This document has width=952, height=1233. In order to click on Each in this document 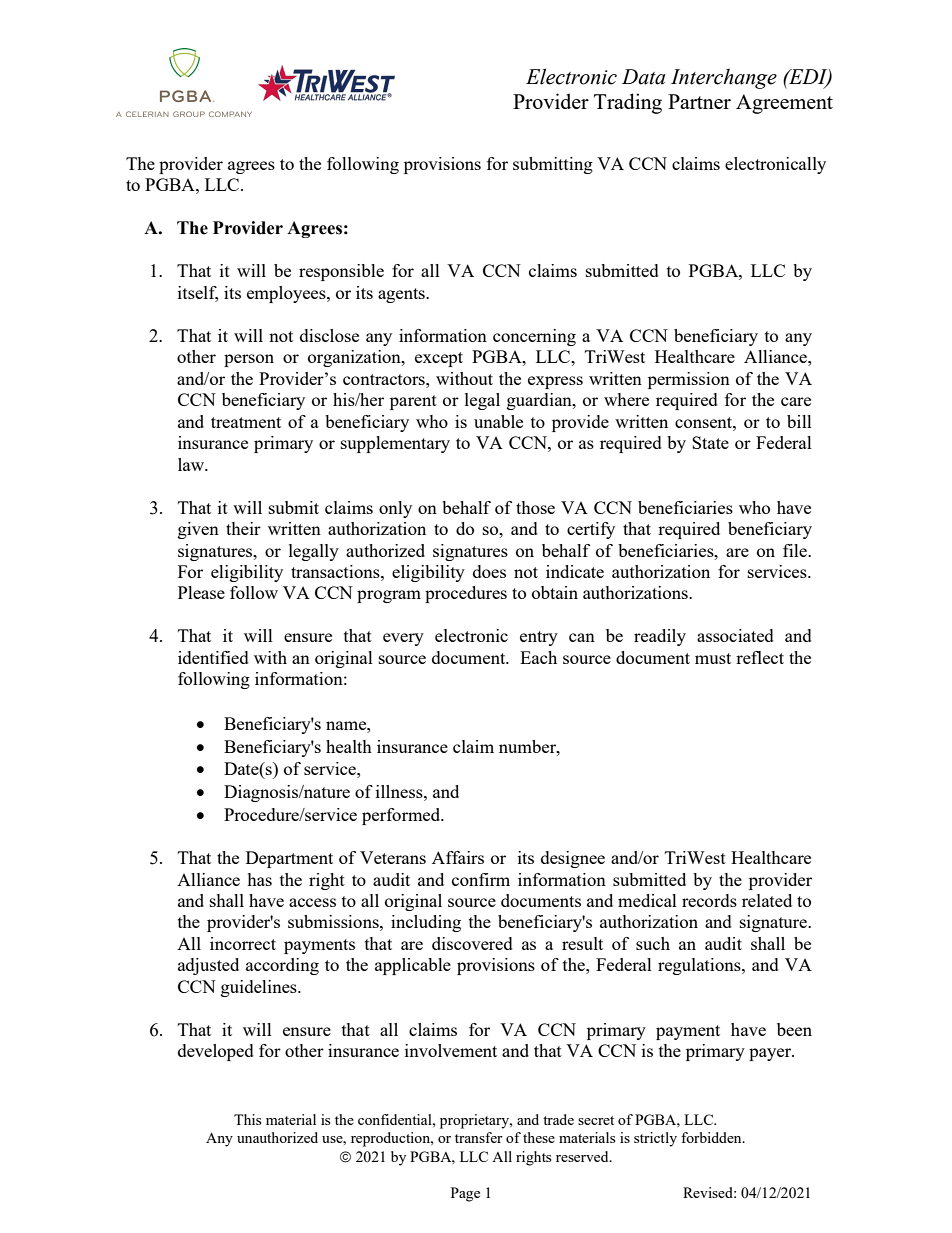, I will do `click(538, 657)`.
